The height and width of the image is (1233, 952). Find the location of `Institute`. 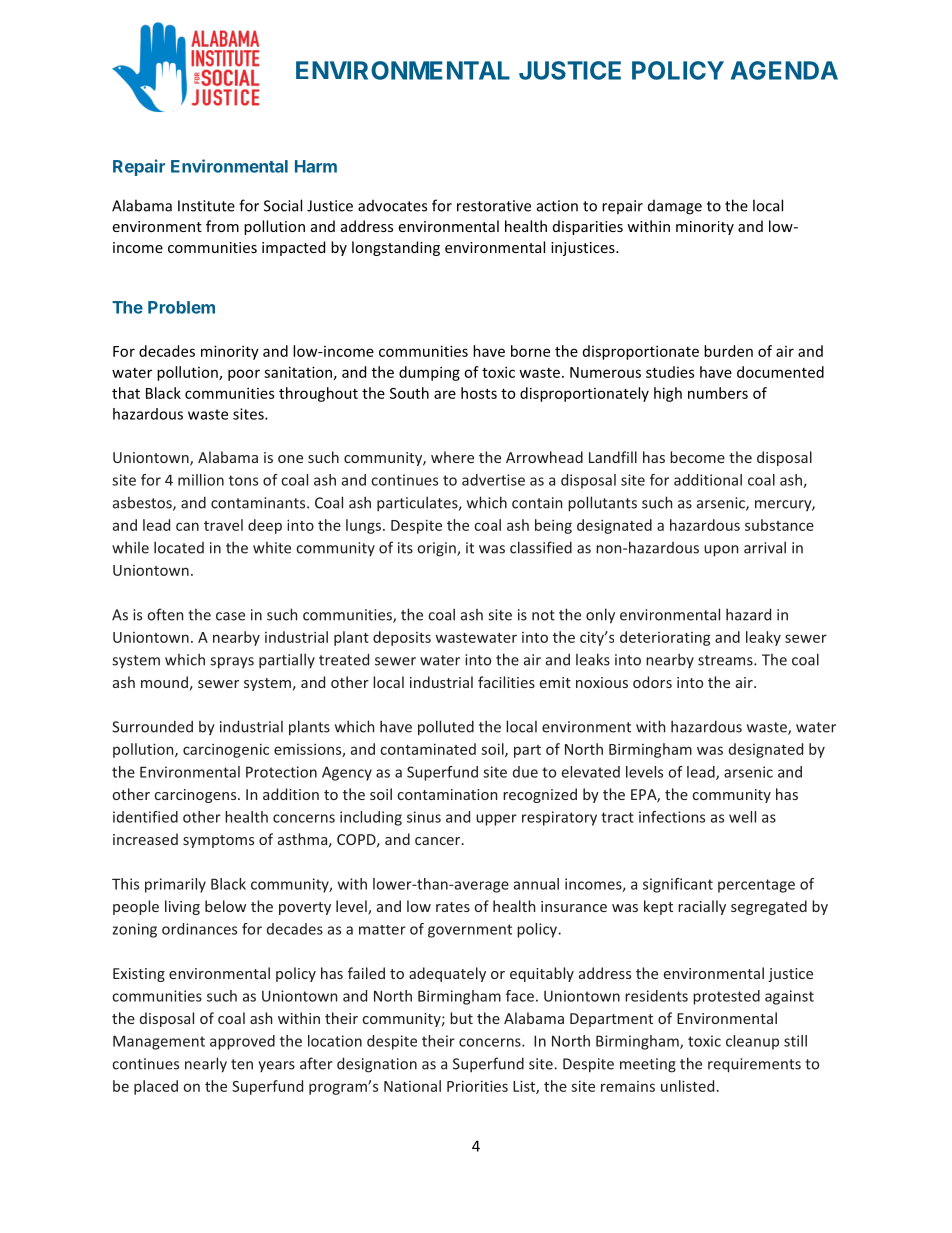

Institute is located at coordinates (206, 206).
